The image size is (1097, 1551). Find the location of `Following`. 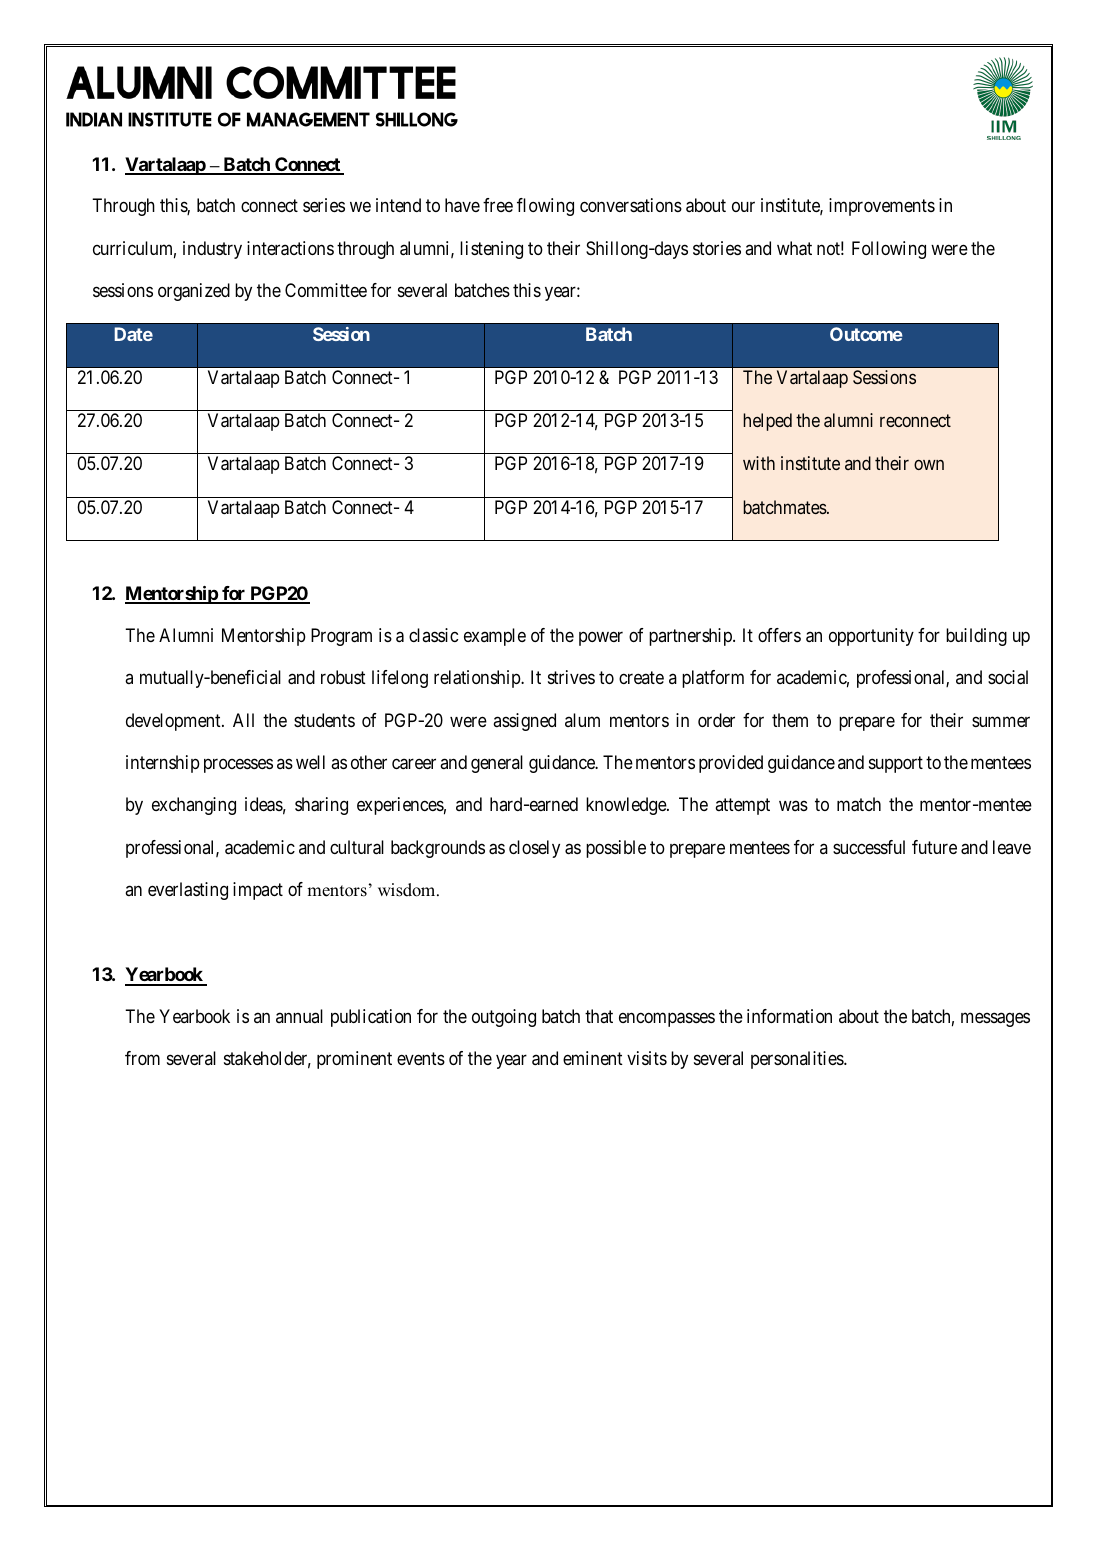

Following is located at coordinates (889, 250).
